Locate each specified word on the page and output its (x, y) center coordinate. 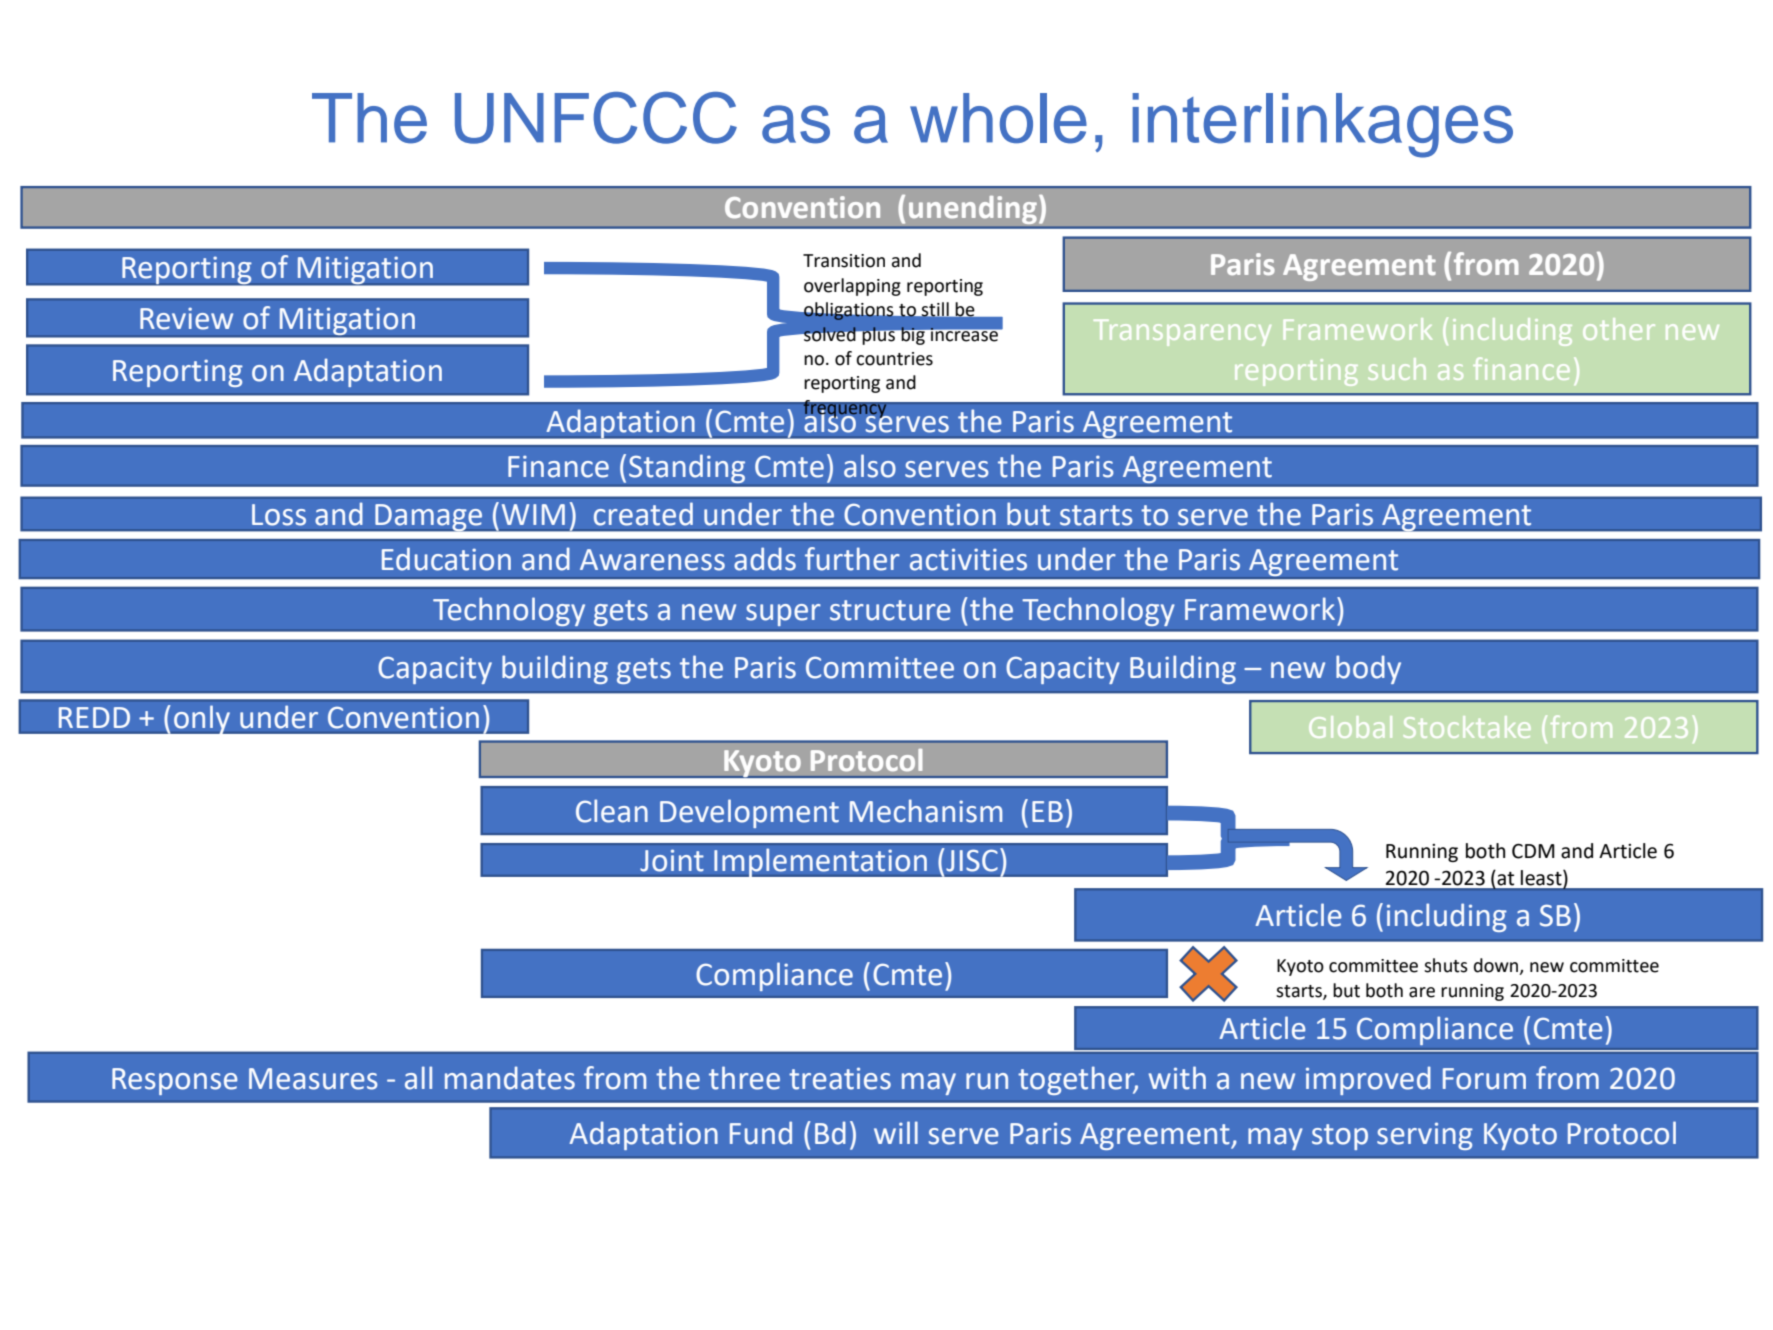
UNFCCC (596, 118)
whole (998, 118)
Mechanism (926, 811)
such (1397, 369)
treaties (840, 1078)
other (1619, 329)
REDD (94, 717)
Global (1350, 727)
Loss (279, 515)
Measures (313, 1079)
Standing (687, 468)
